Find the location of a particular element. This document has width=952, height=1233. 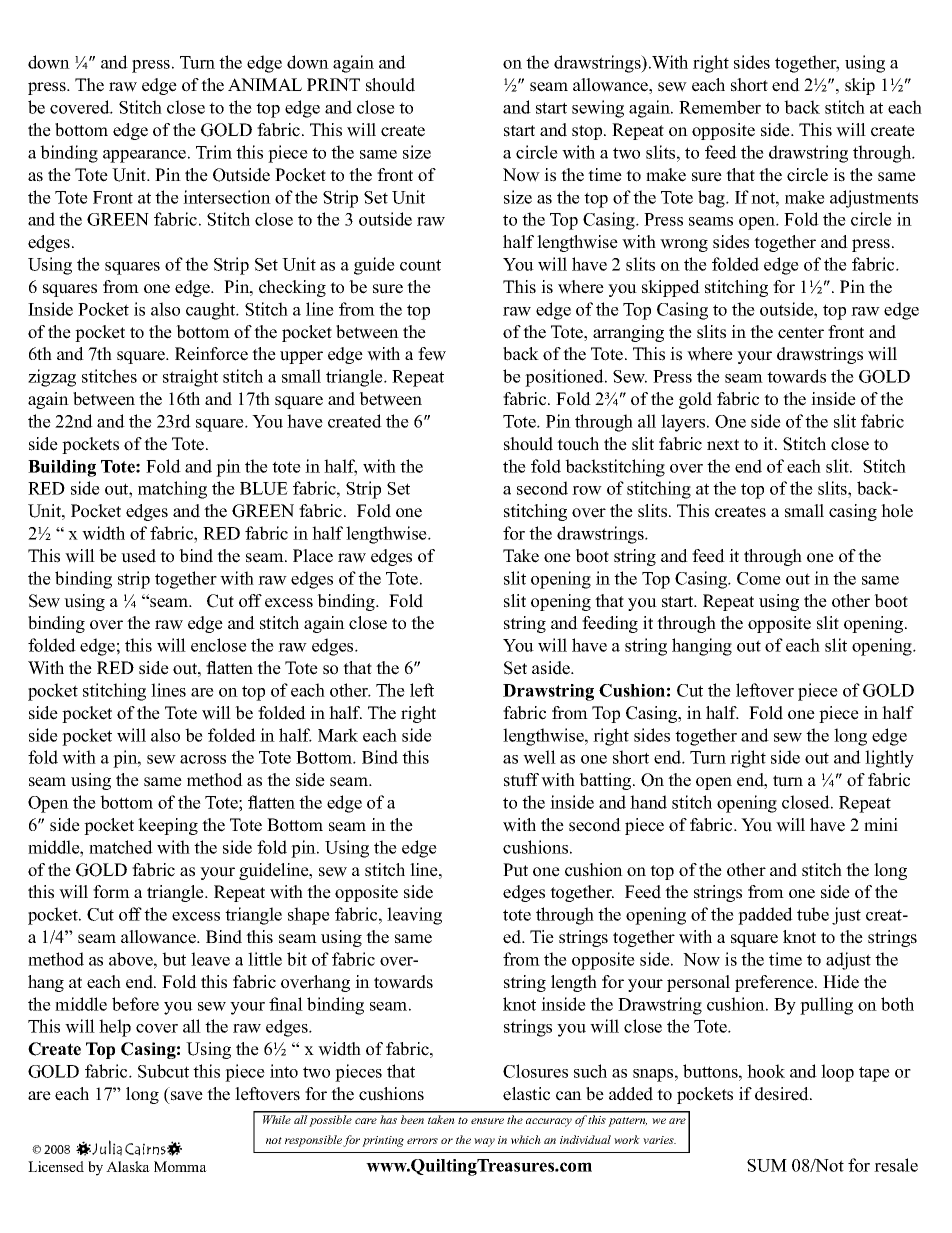

stop is located at coordinates (588, 132).
